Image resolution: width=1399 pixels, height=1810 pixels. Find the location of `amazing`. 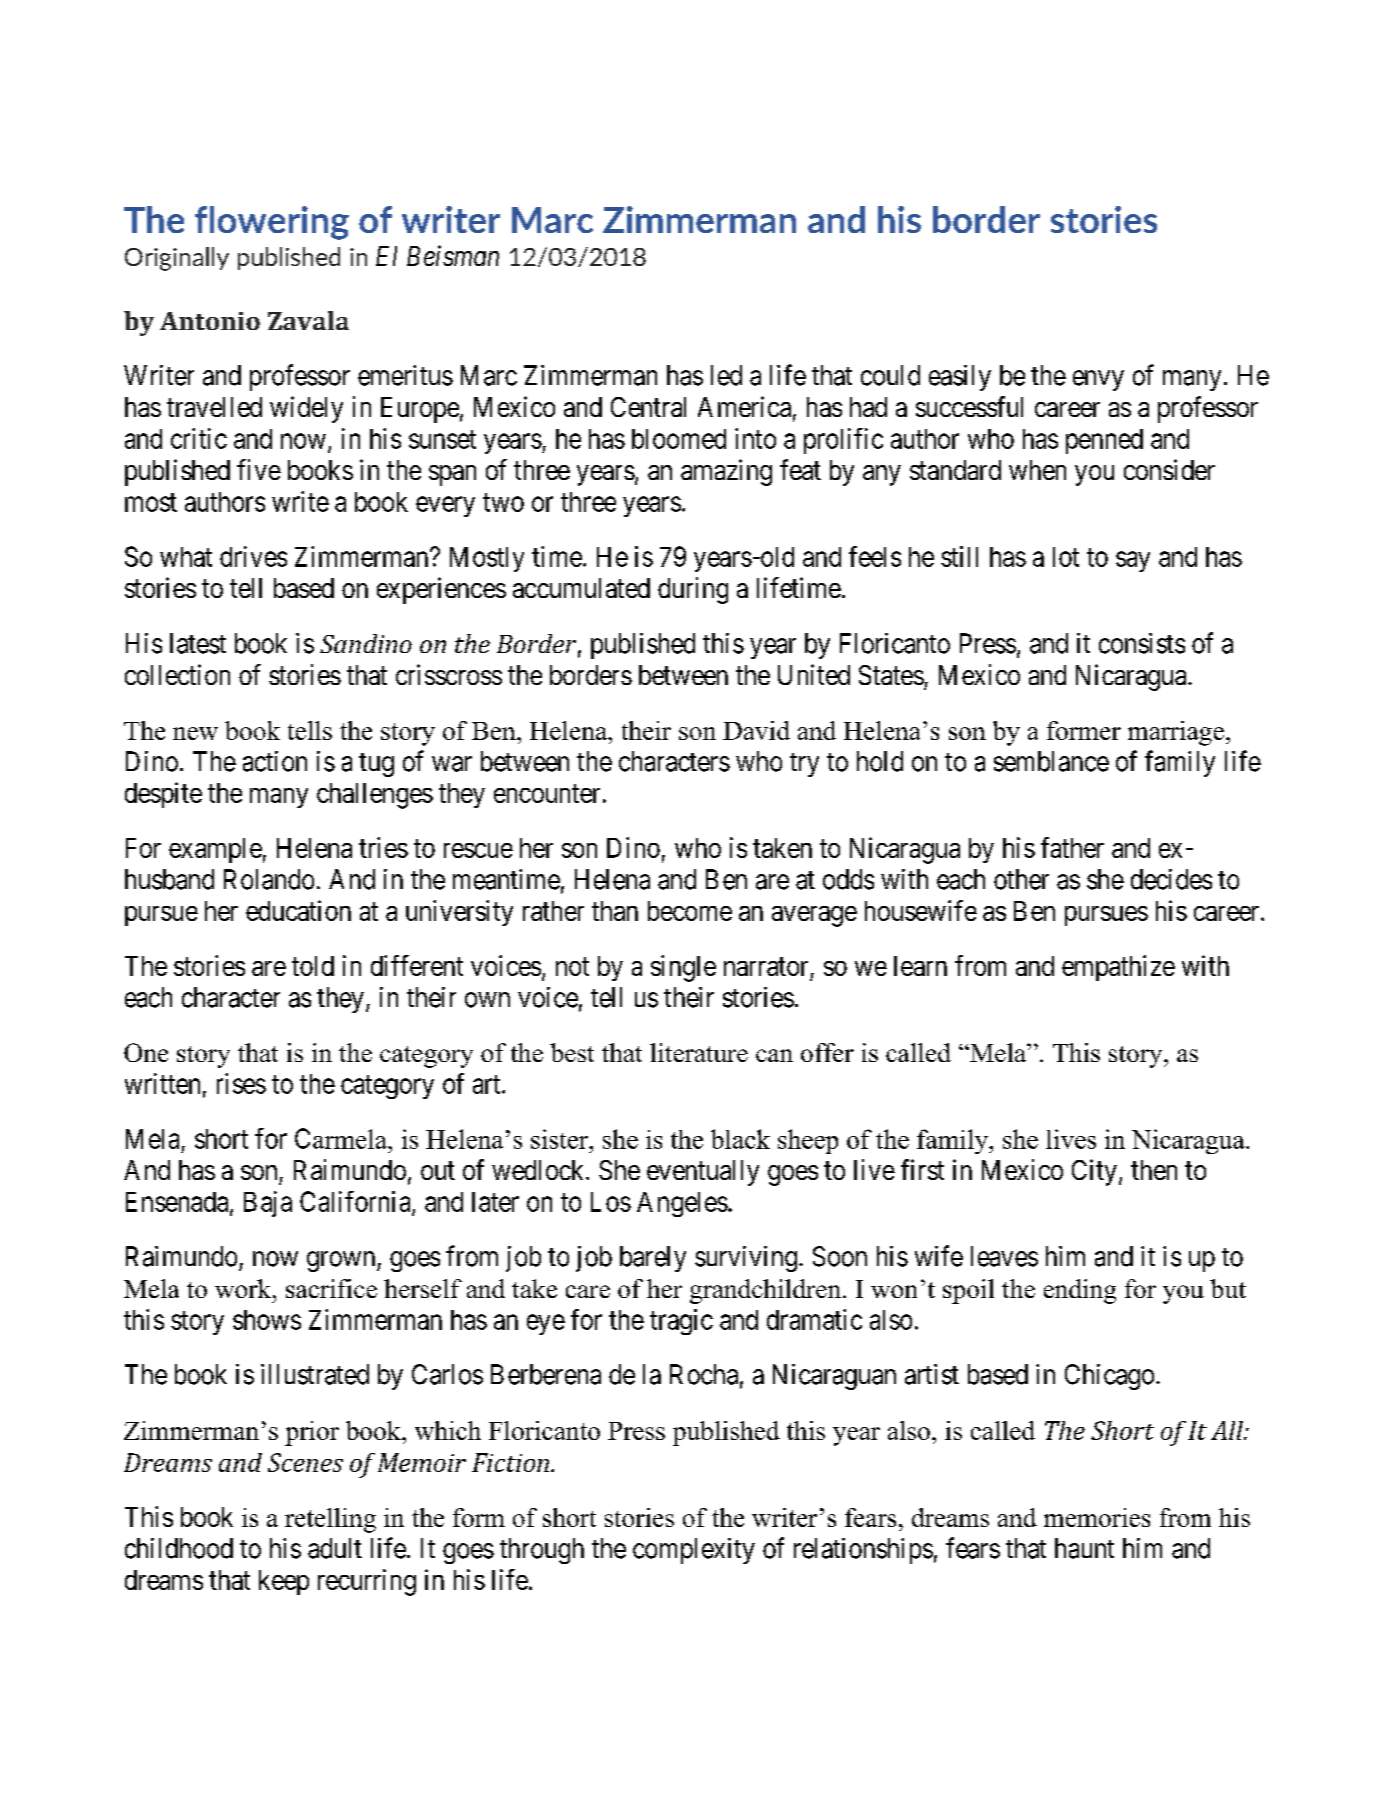

amazing is located at coordinates (726, 472).
